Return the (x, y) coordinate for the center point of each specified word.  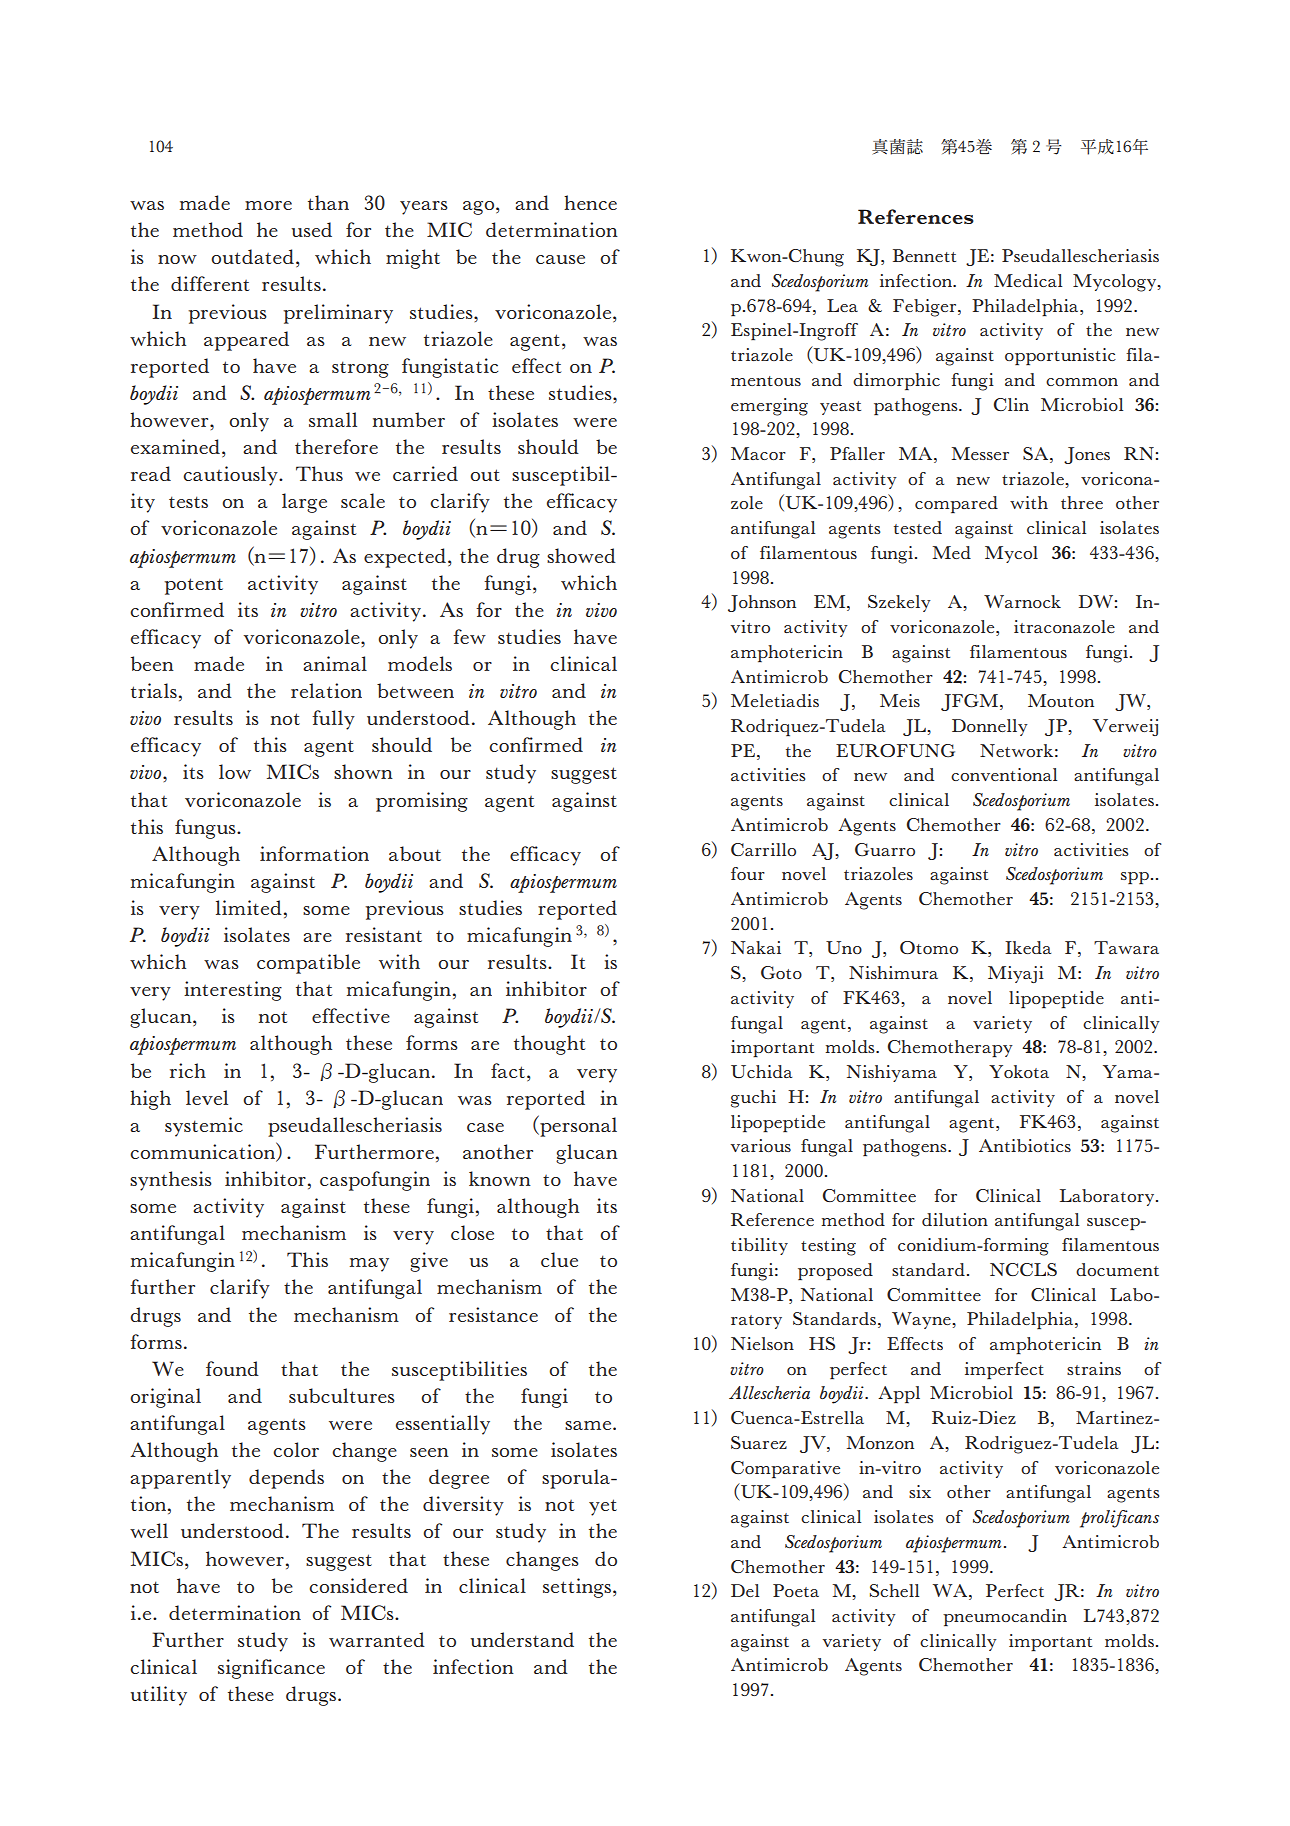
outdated (252, 256)
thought (549, 1045)
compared (956, 505)
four (748, 873)
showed (581, 555)
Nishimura (893, 972)
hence (590, 202)
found (232, 1368)
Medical (1028, 280)
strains (1094, 1368)
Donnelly (990, 727)
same (589, 1425)
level (207, 1097)
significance (271, 1669)
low (235, 771)
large (304, 503)
